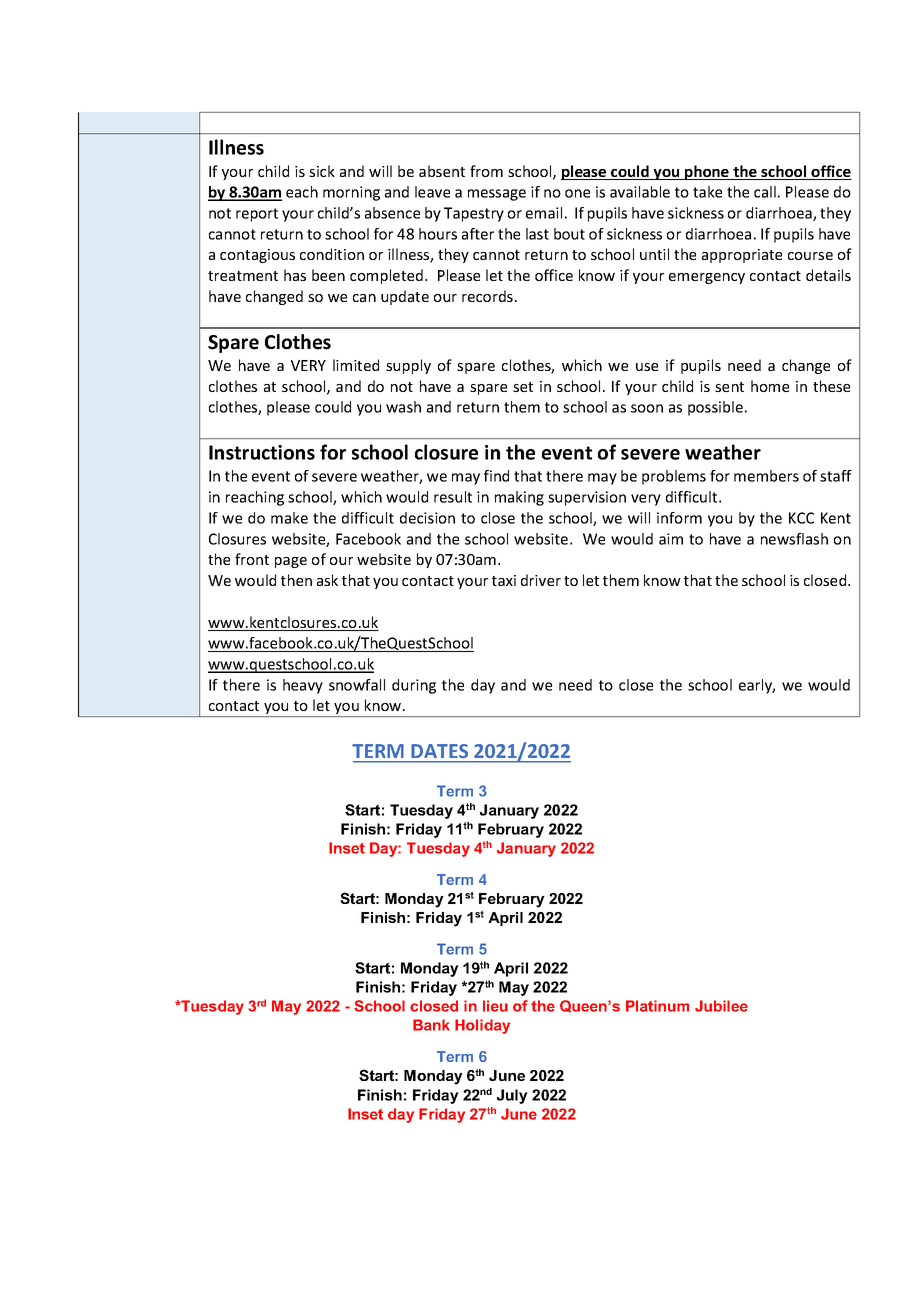  I want to click on morning, so click(351, 193).
